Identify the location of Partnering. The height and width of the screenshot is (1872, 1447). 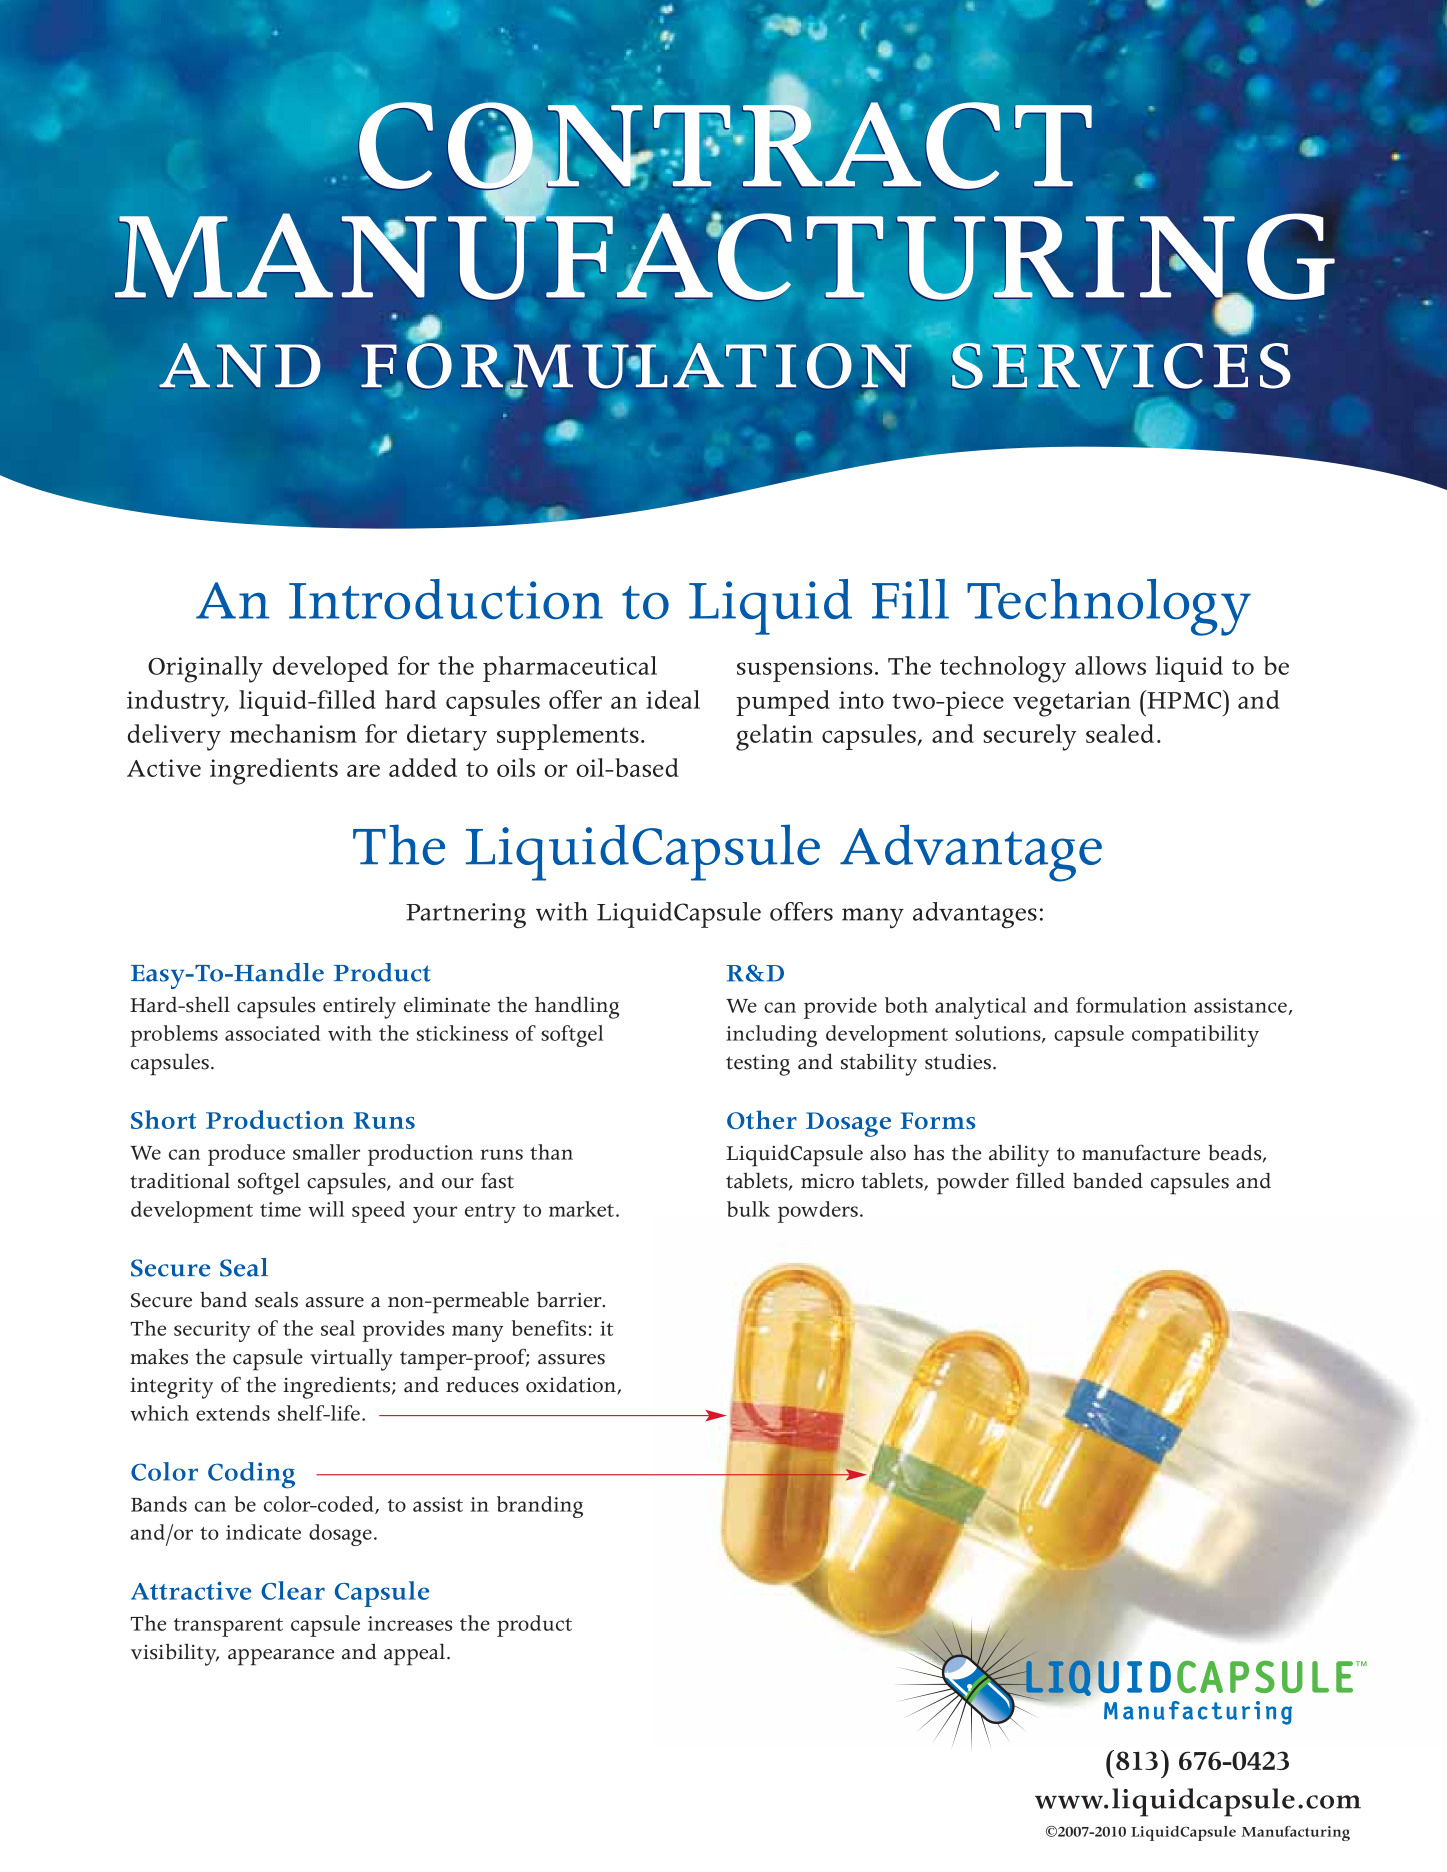
(466, 916).
